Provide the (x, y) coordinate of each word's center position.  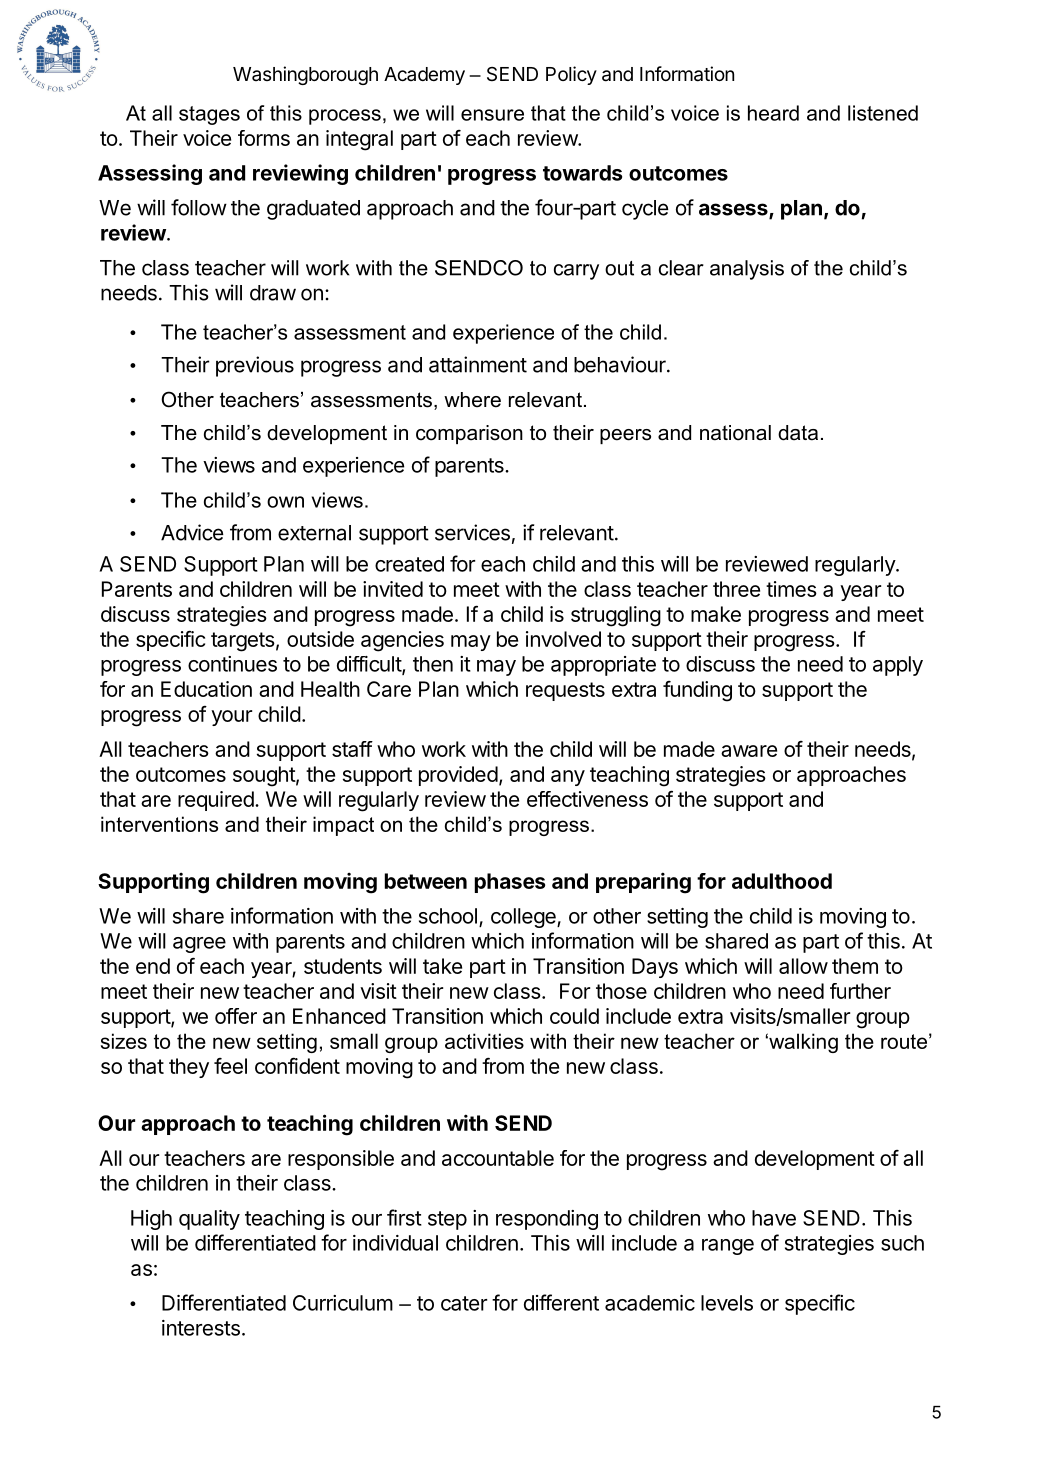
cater (464, 1303)
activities (484, 1041)
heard (773, 113)
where (472, 400)
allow (803, 966)
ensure (492, 115)
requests (565, 691)
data (798, 433)
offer (236, 1016)
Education (206, 689)
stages (209, 115)
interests (201, 1328)
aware (749, 751)
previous (255, 366)
